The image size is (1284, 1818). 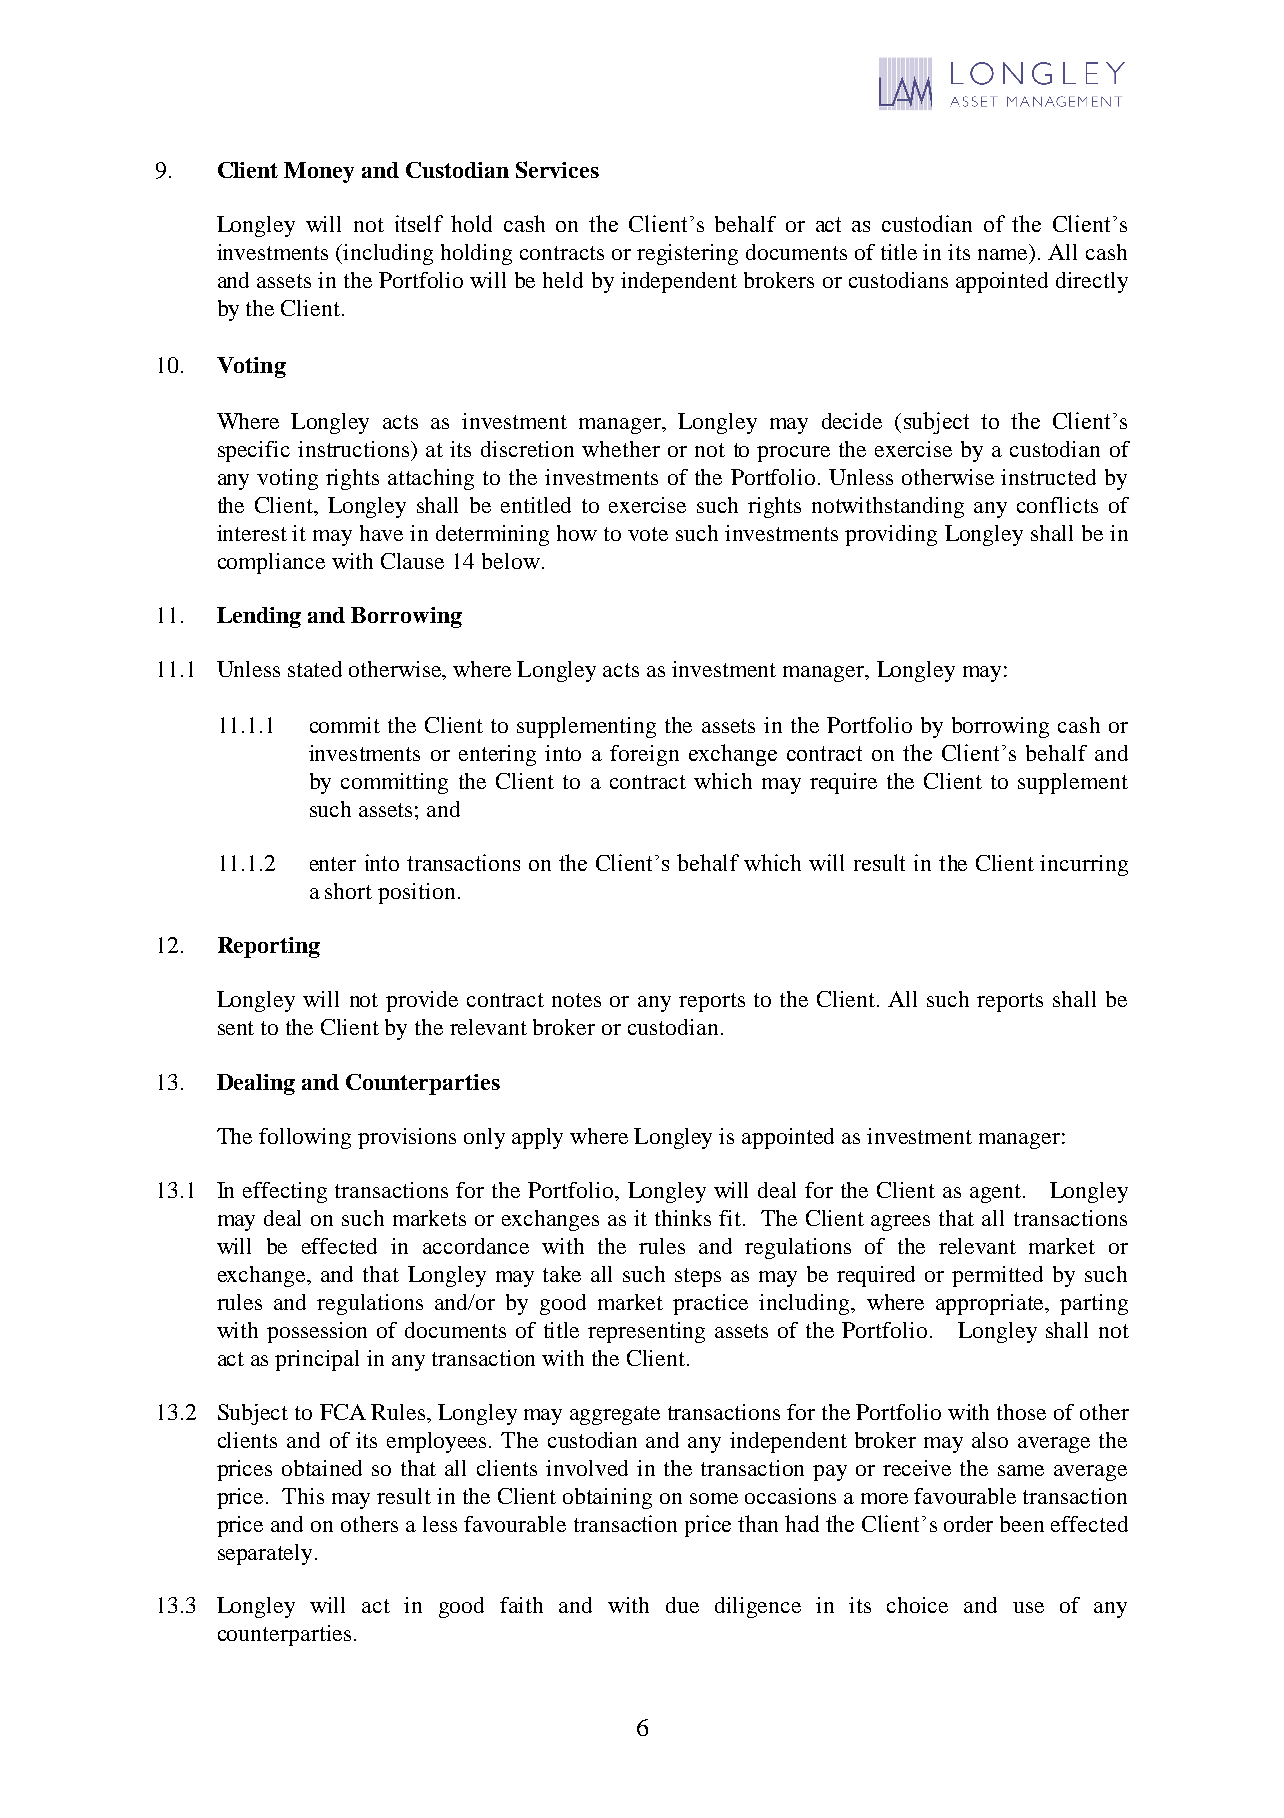 I want to click on separately, so click(x=267, y=1554).
